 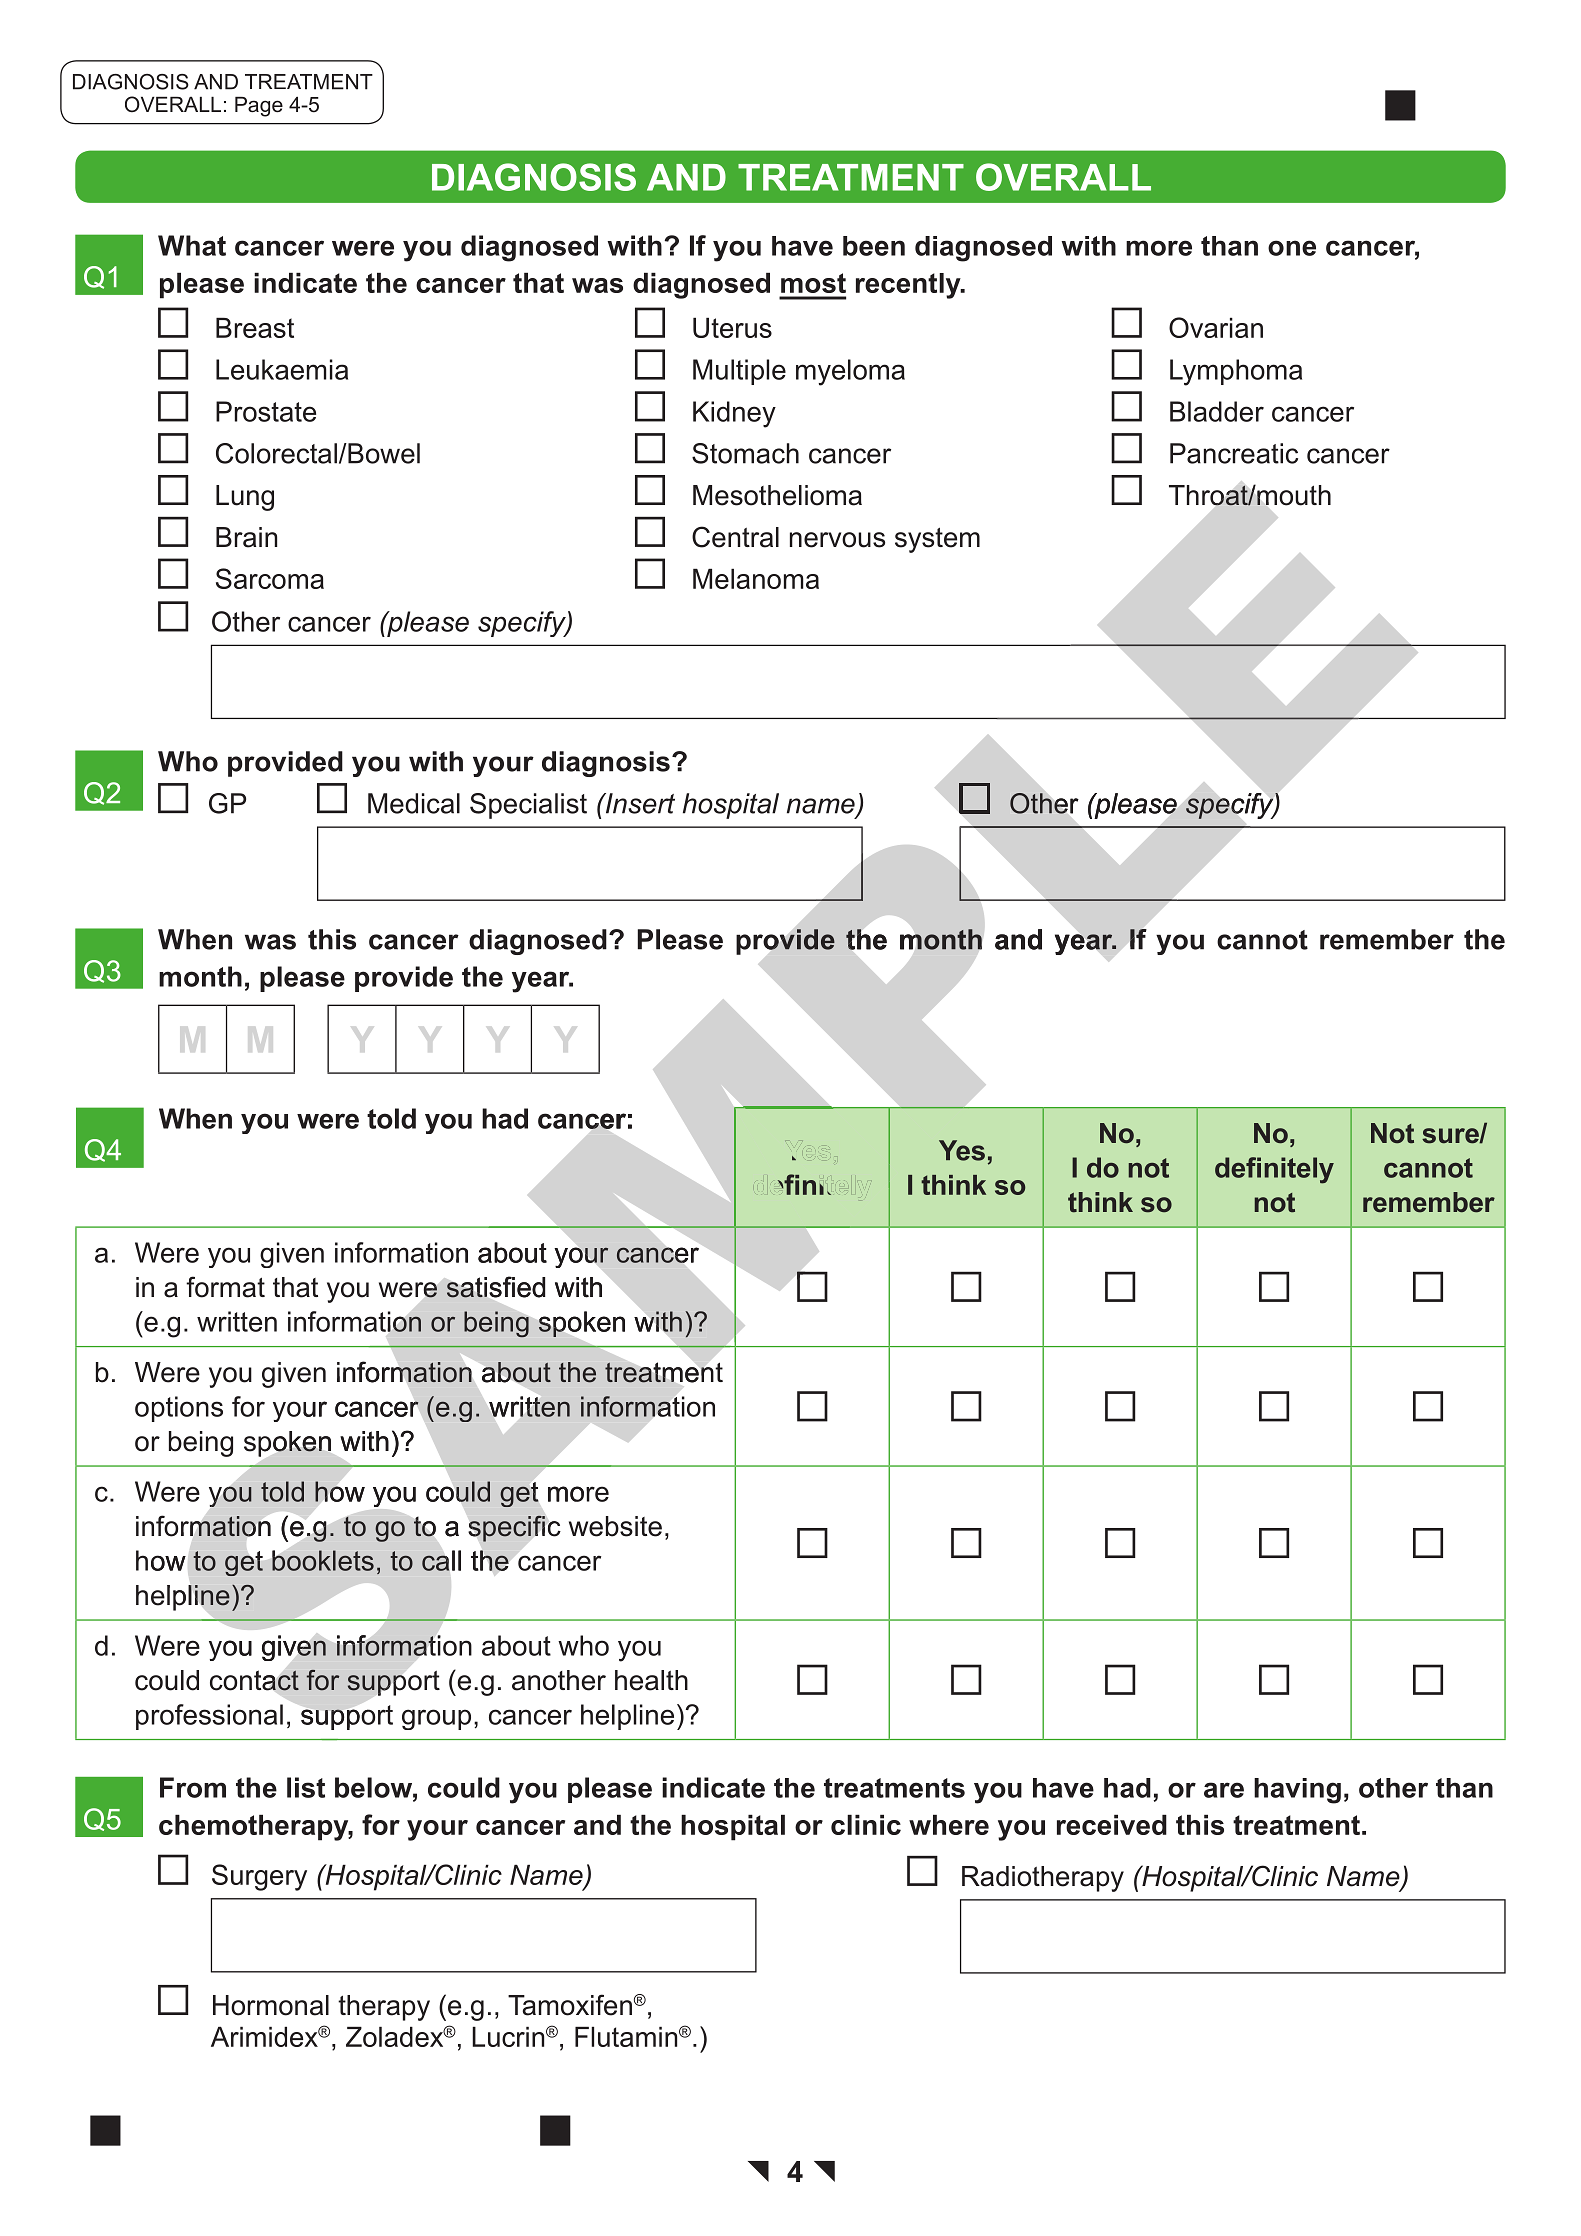 I want to click on Hormonal, so click(x=271, y=2005).
